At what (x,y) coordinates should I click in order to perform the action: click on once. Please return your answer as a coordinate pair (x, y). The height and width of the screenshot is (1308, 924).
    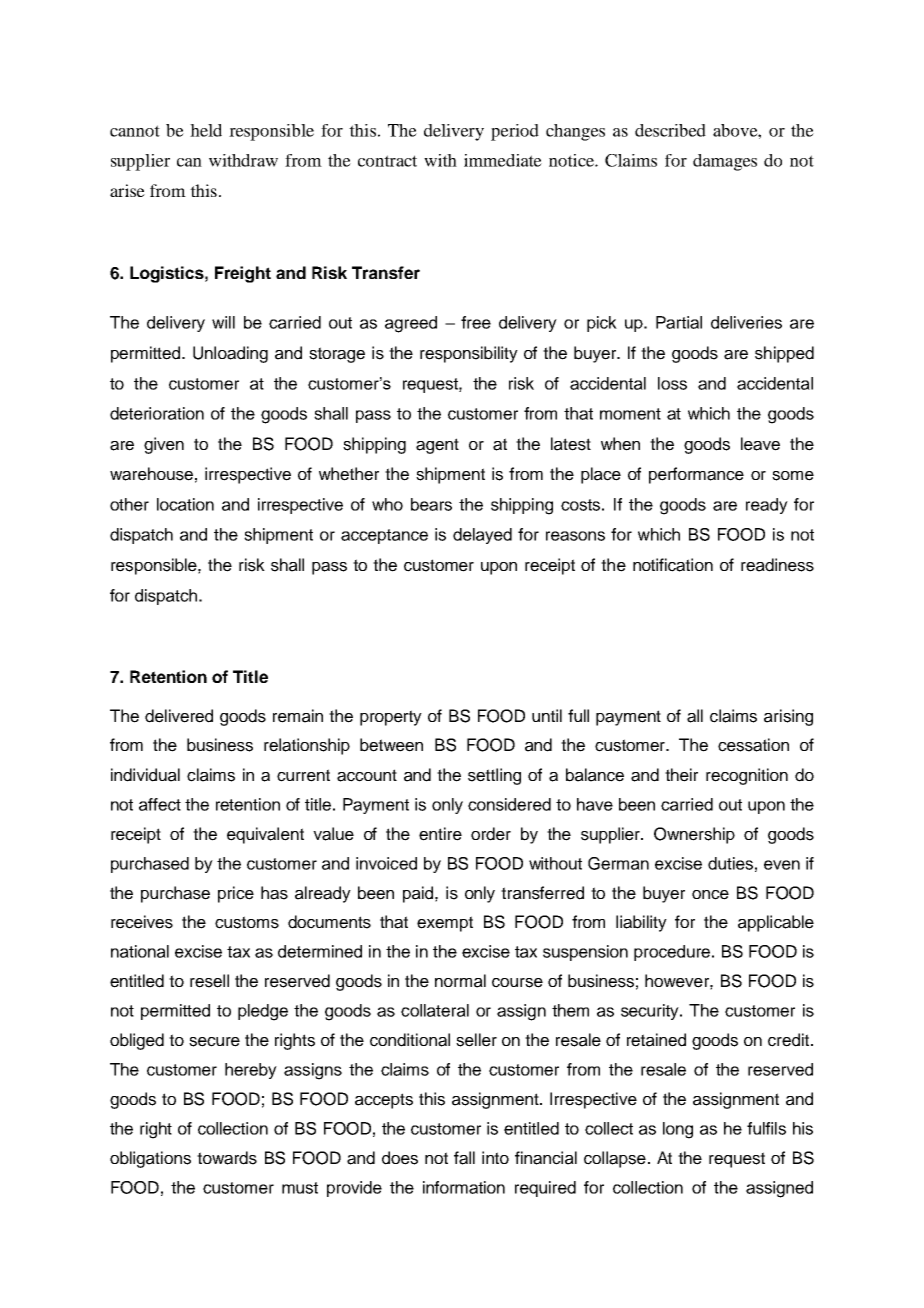
    Looking at the image, I should click on (710, 895).
